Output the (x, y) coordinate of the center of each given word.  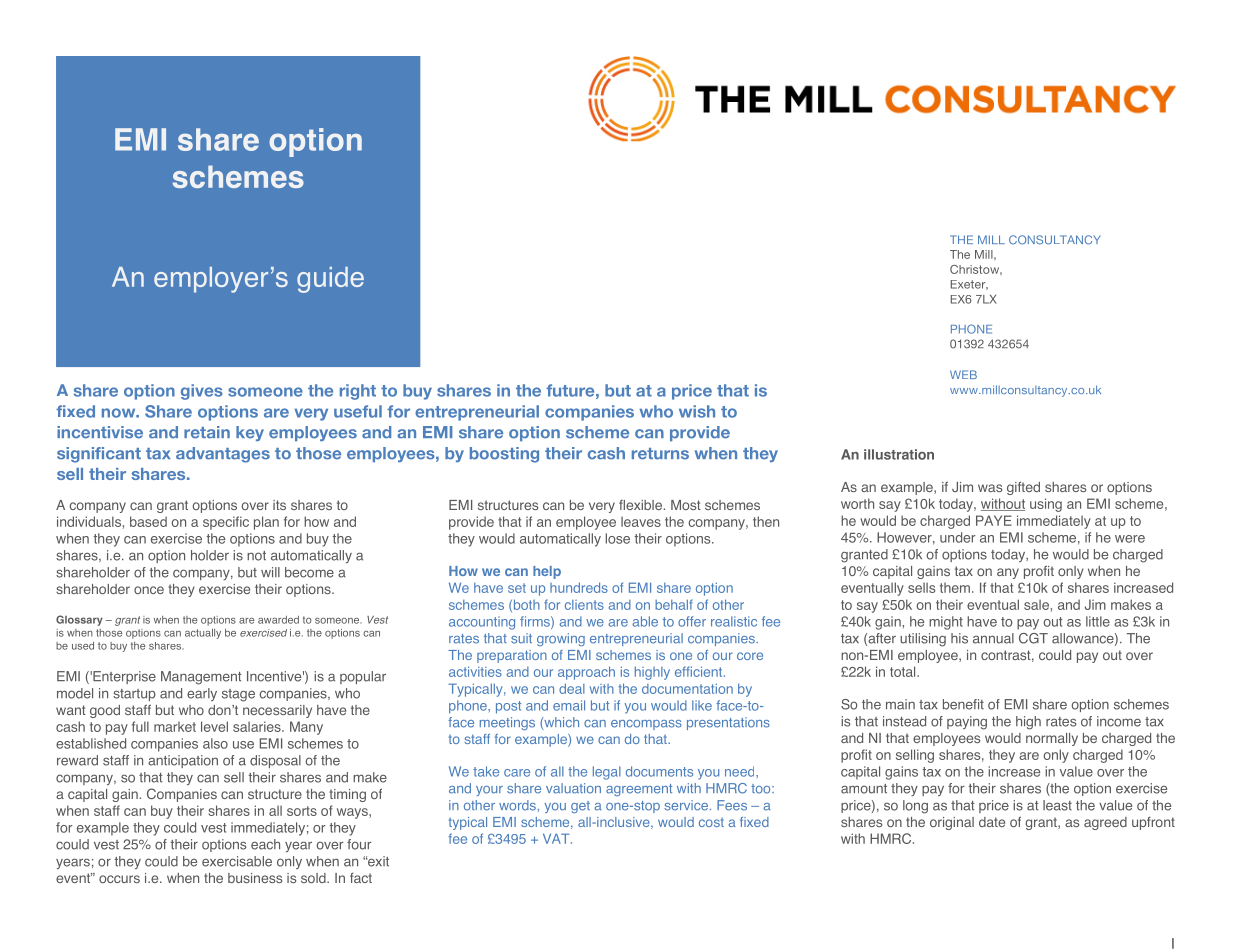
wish (697, 411)
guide (330, 280)
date (992, 822)
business (255, 878)
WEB (963, 374)
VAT (557, 838)
